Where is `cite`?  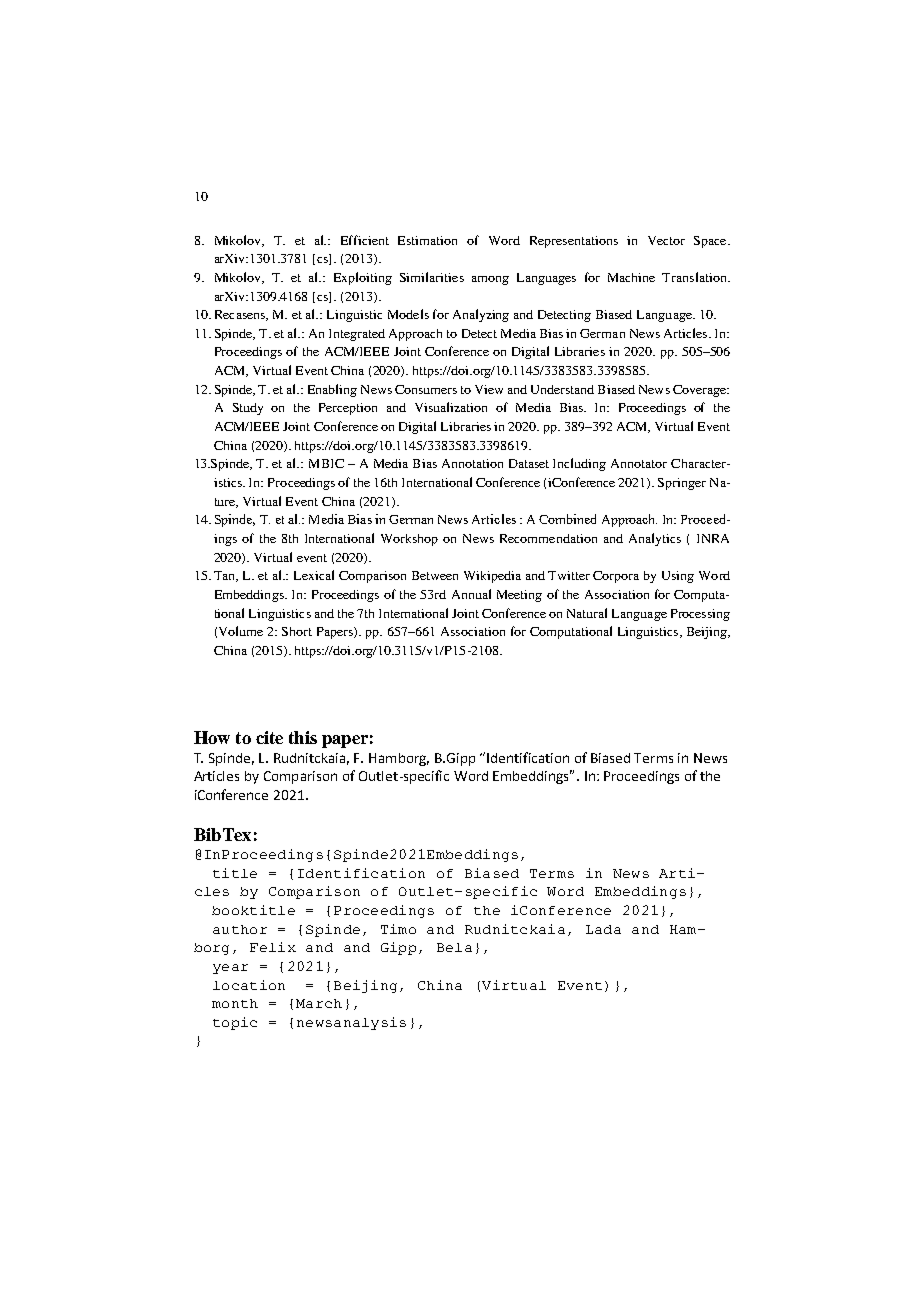
cite is located at coordinates (269, 737).
